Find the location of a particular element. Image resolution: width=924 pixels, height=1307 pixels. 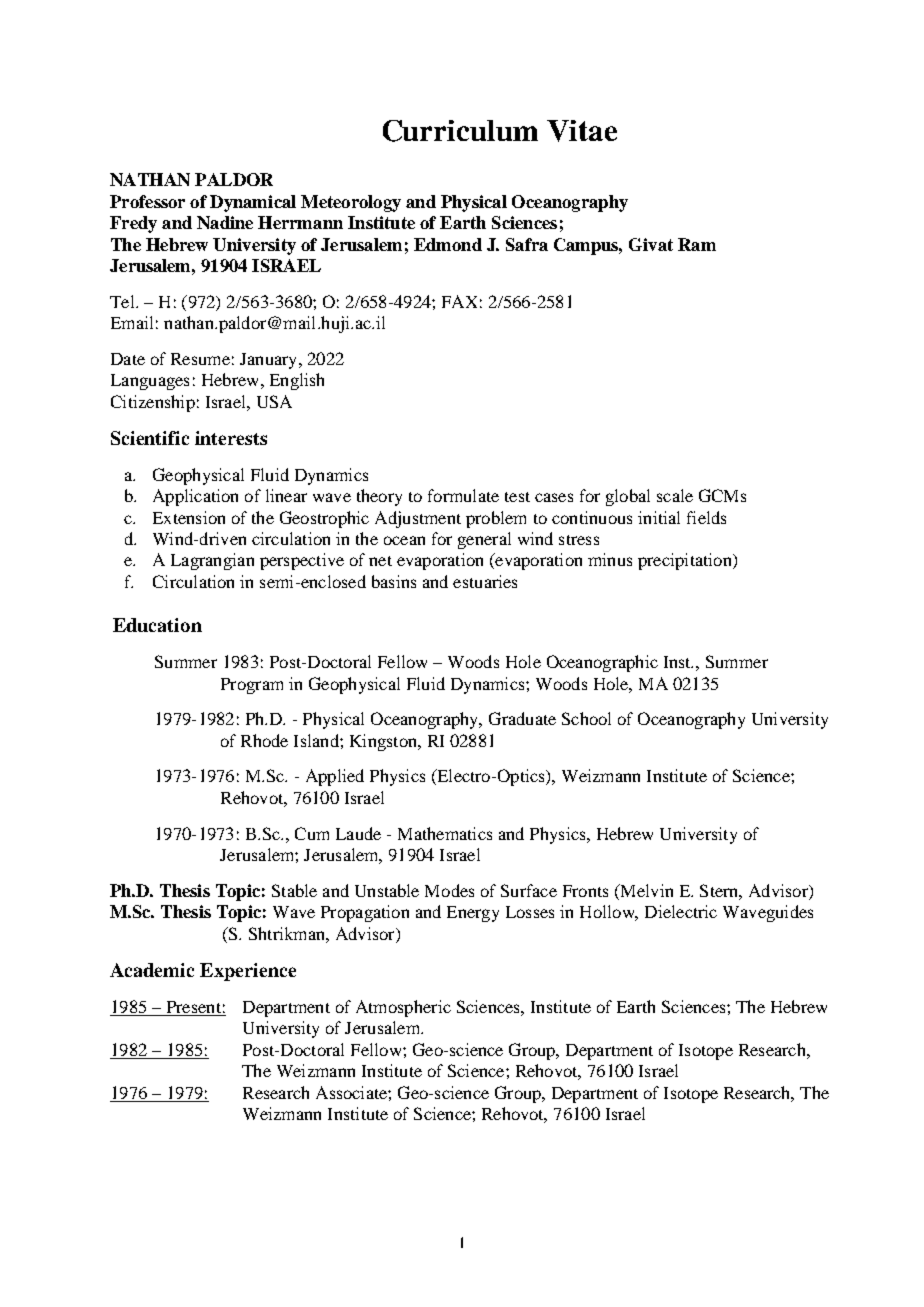

Mathematics is located at coordinates (445, 833).
